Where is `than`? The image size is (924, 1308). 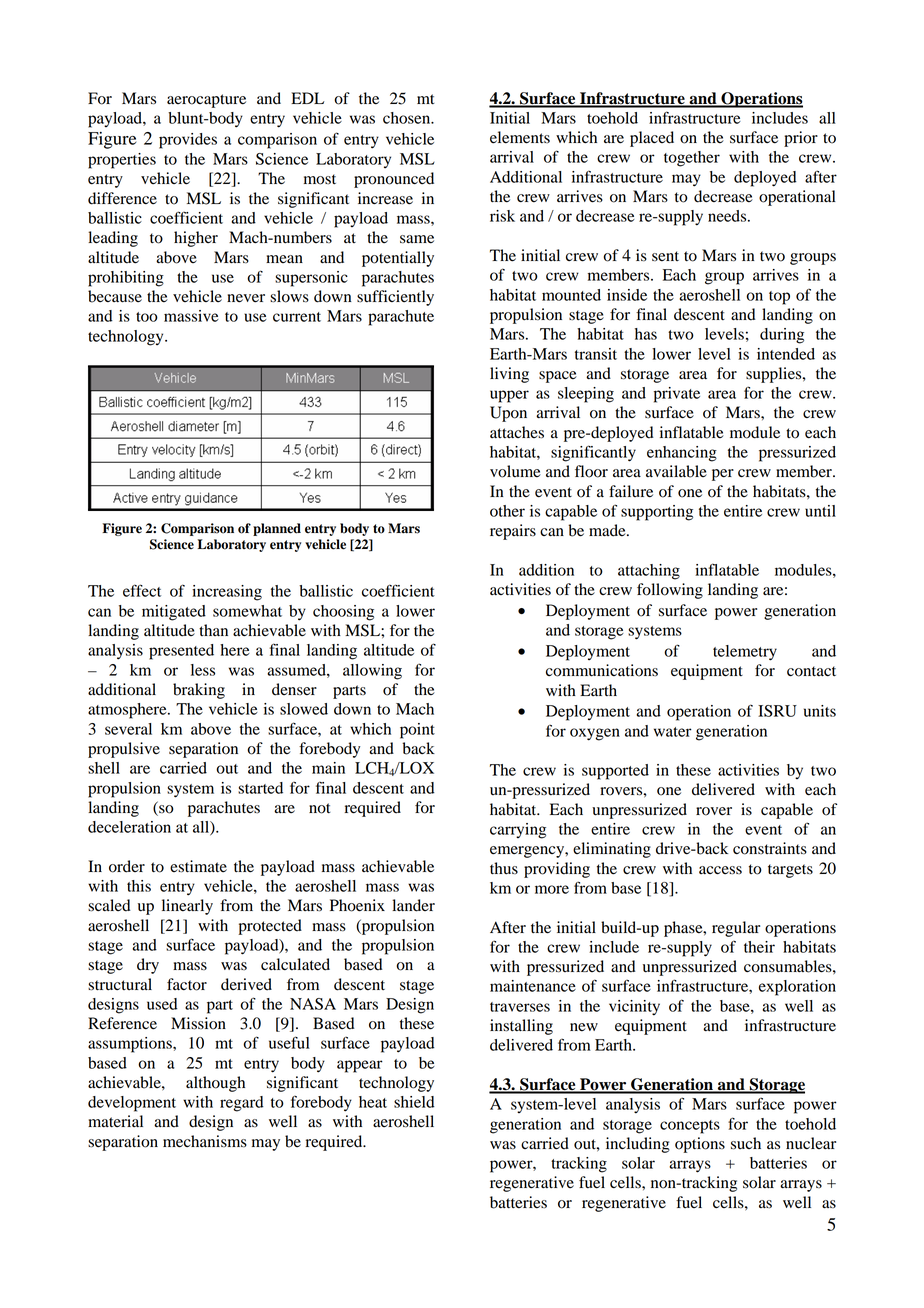
than is located at coordinates (213, 630).
